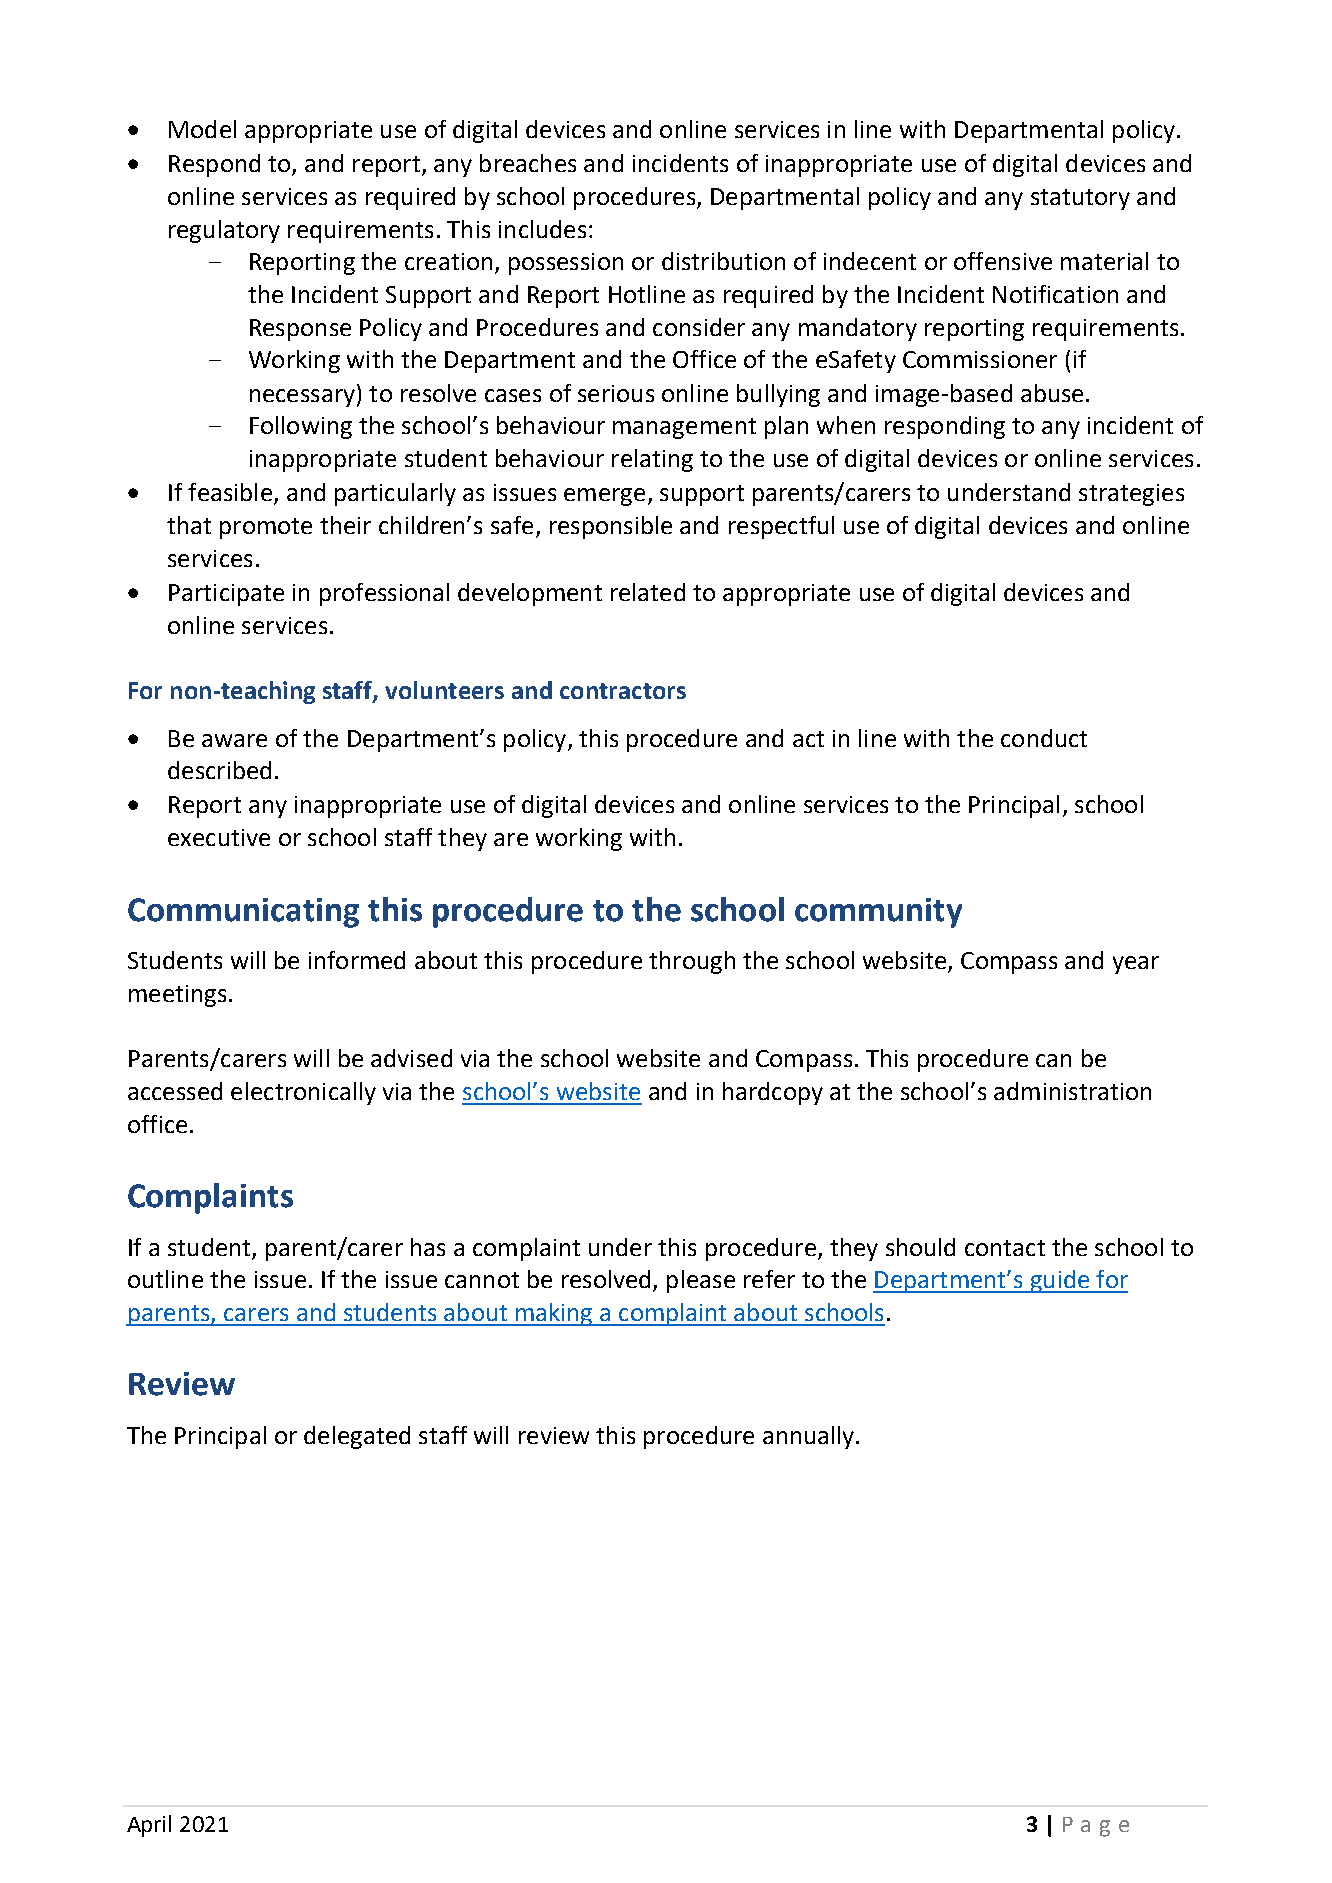 This image has width=1332, height=1883. Describe the element at coordinates (1080, 199) in the image. I see `statutory` at that location.
